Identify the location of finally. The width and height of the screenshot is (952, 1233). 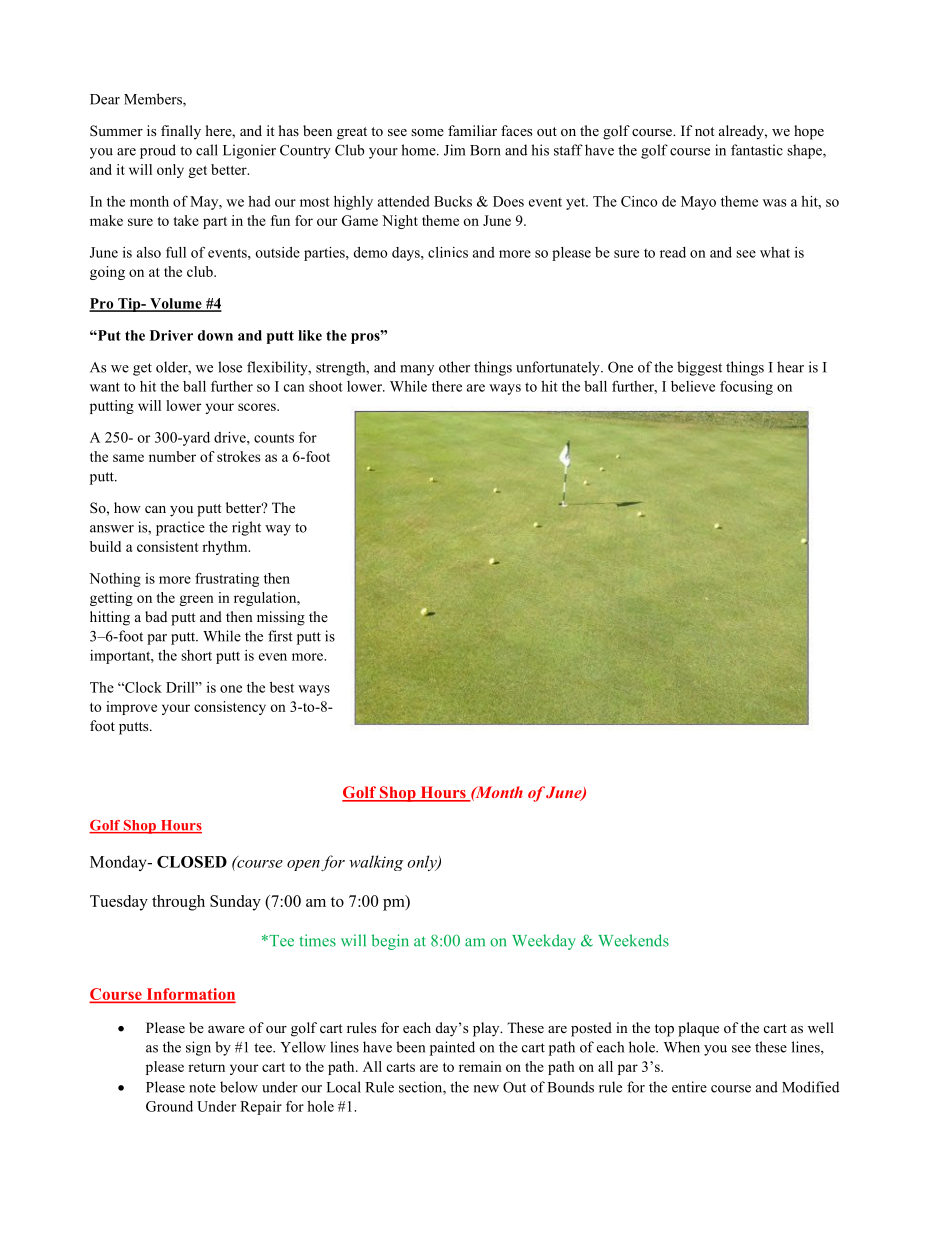
(181, 132).
